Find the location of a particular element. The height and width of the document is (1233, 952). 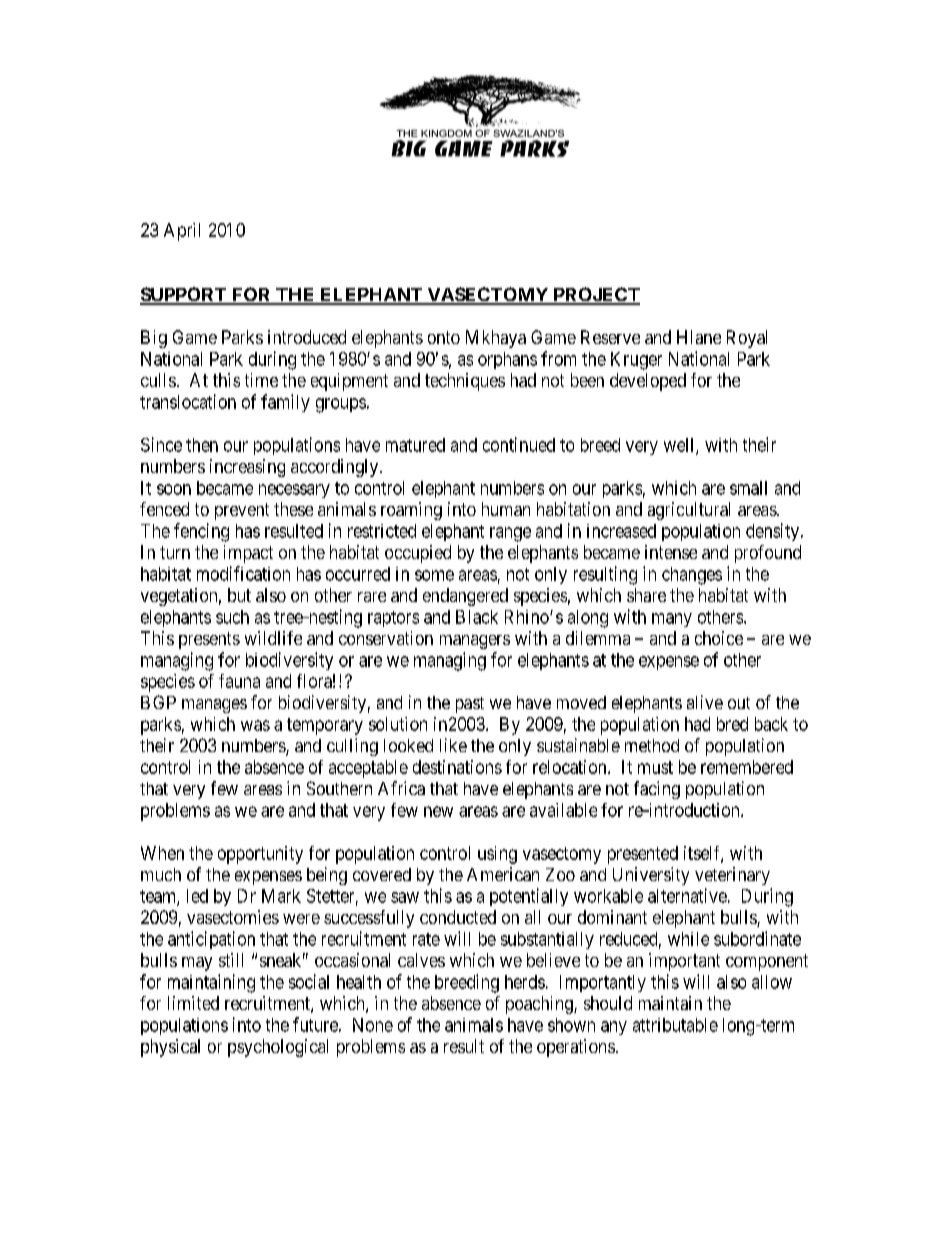

PROJECT is located at coordinates (595, 295).
